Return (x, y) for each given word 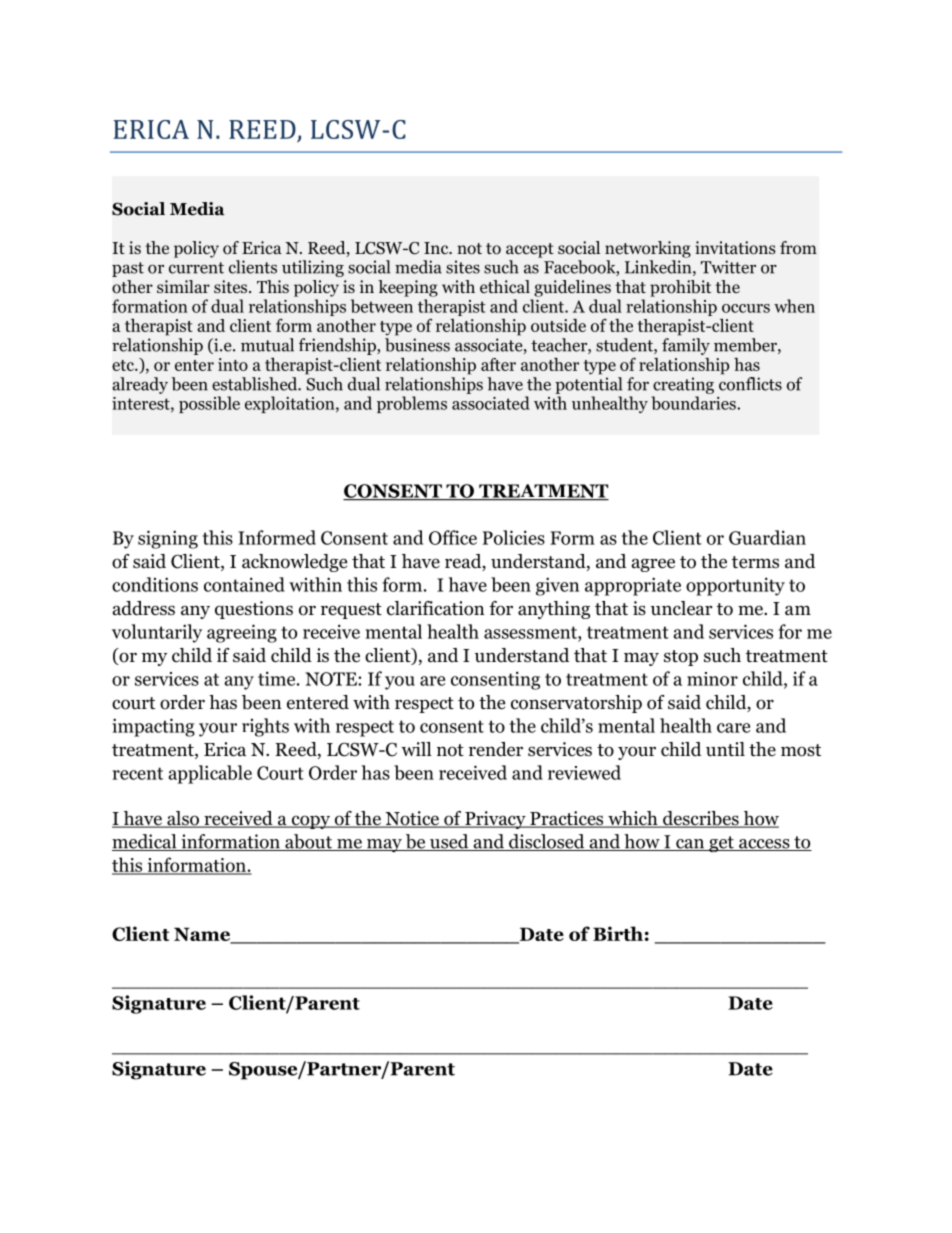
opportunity (735, 586)
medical (145, 842)
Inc (437, 248)
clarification (436, 608)
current (196, 268)
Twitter (728, 267)
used (449, 842)
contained (244, 584)
